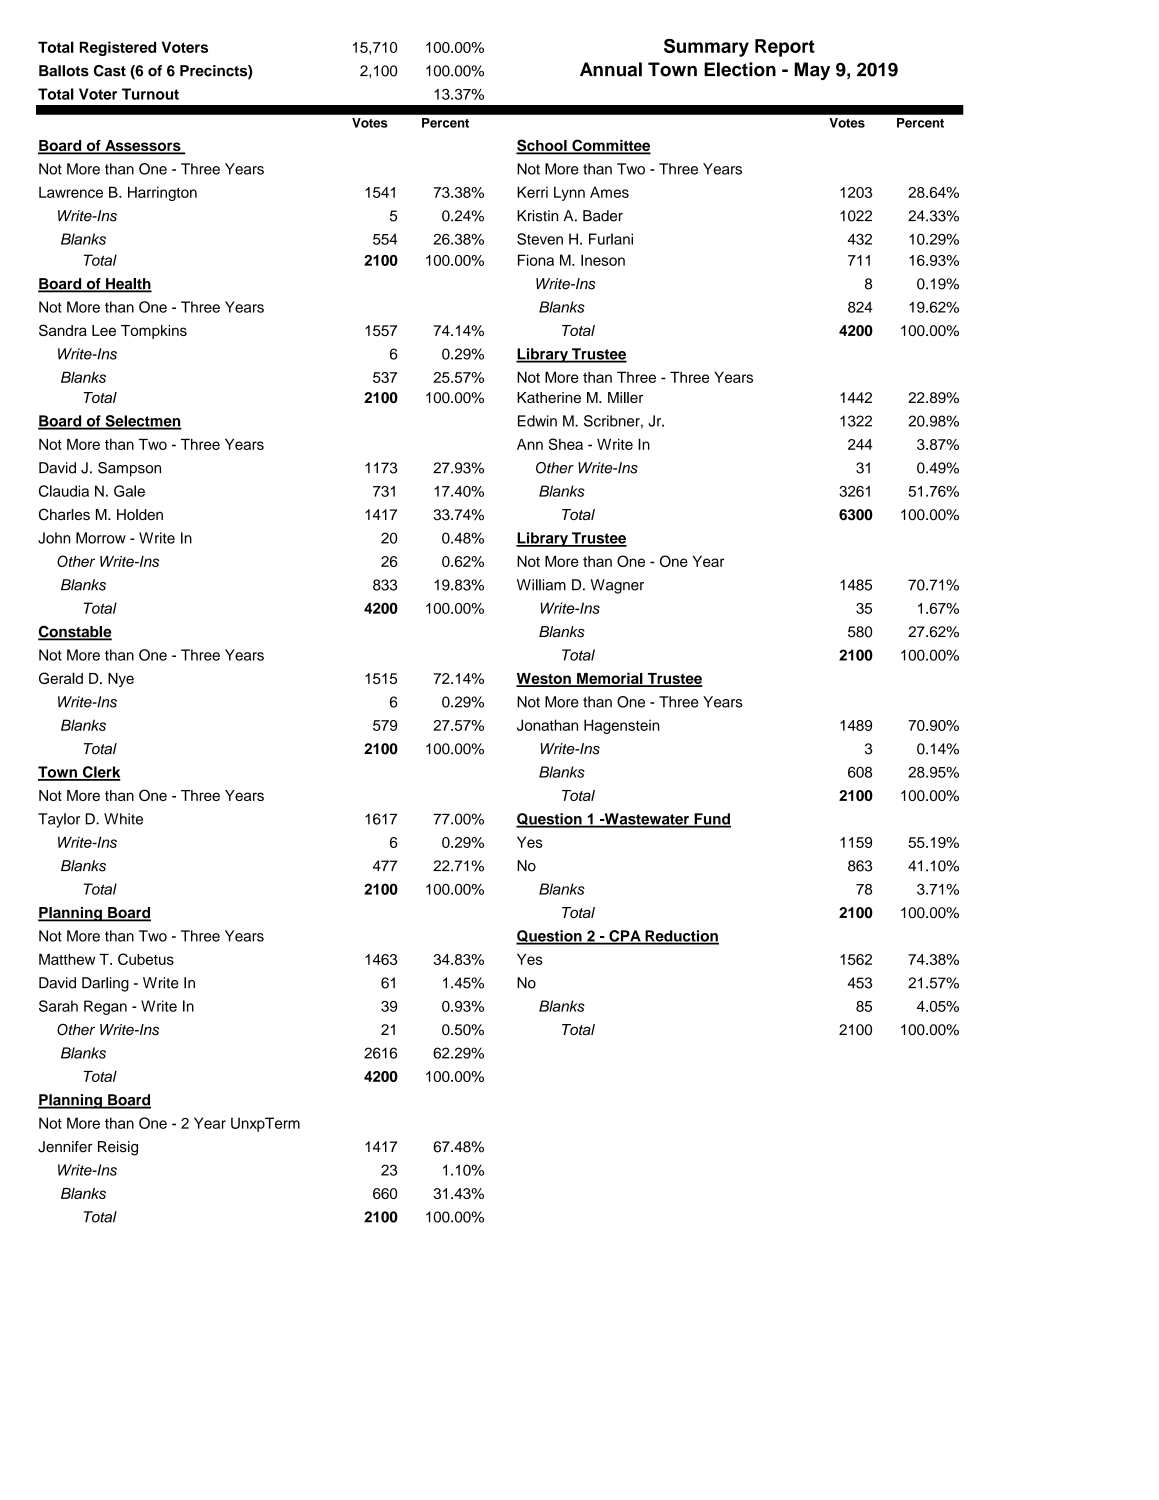  I want to click on Wagner, so click(617, 586).
